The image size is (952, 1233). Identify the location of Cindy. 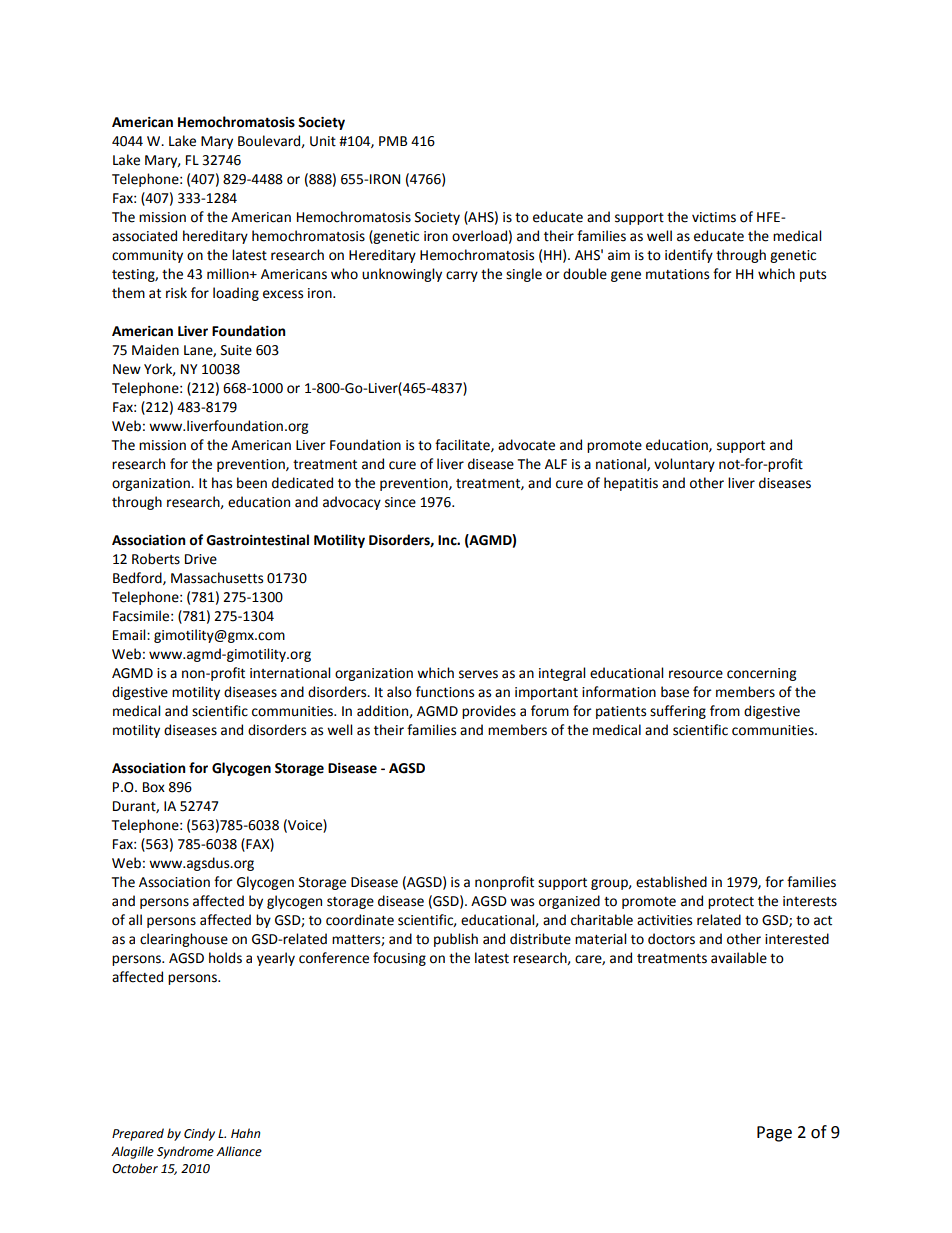
(199, 1134).
